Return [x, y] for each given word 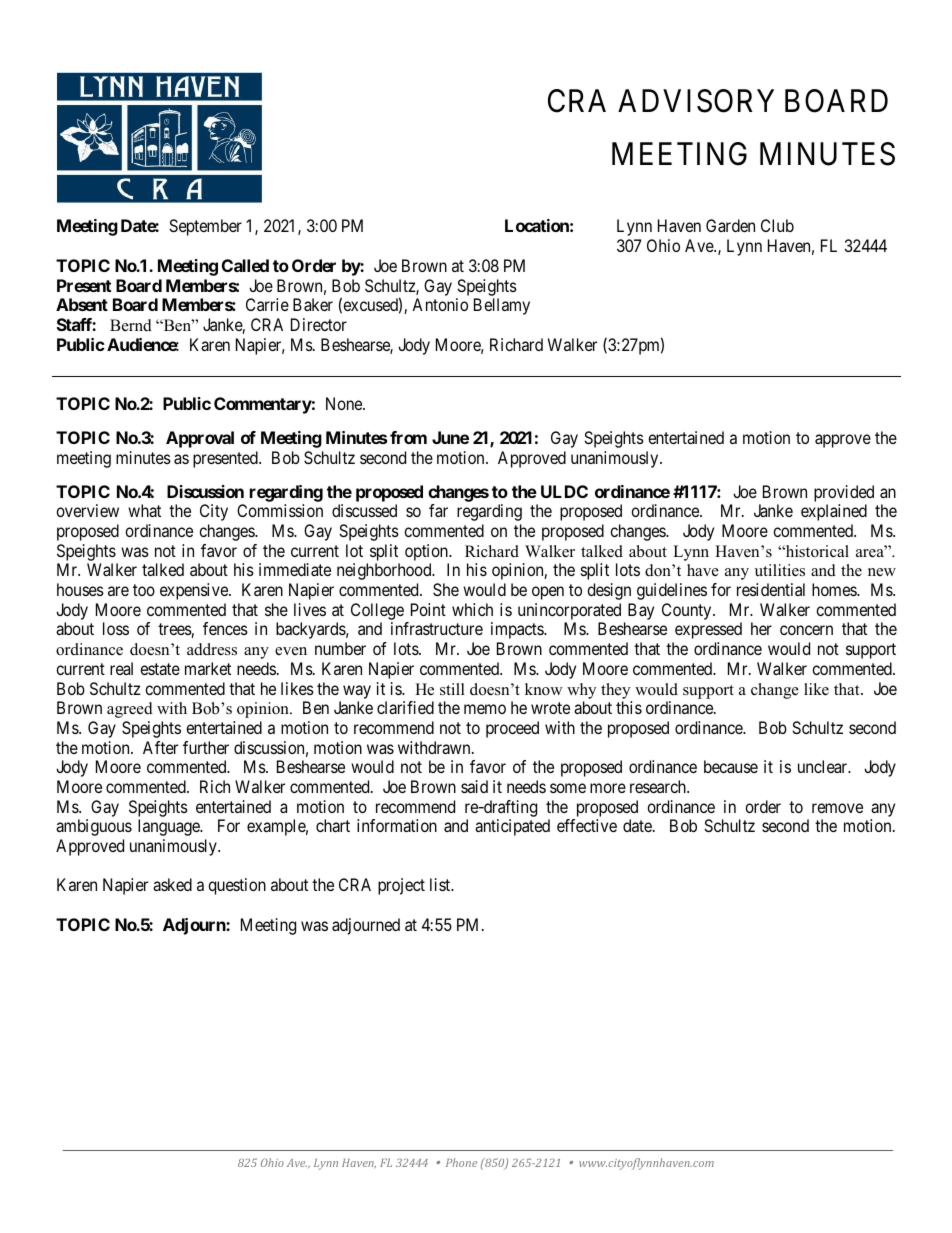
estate [160, 669]
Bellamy [502, 306]
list [441, 884]
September [205, 227]
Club [777, 225]
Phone [461, 1162]
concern [806, 630]
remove [837, 808]
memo [485, 709]
